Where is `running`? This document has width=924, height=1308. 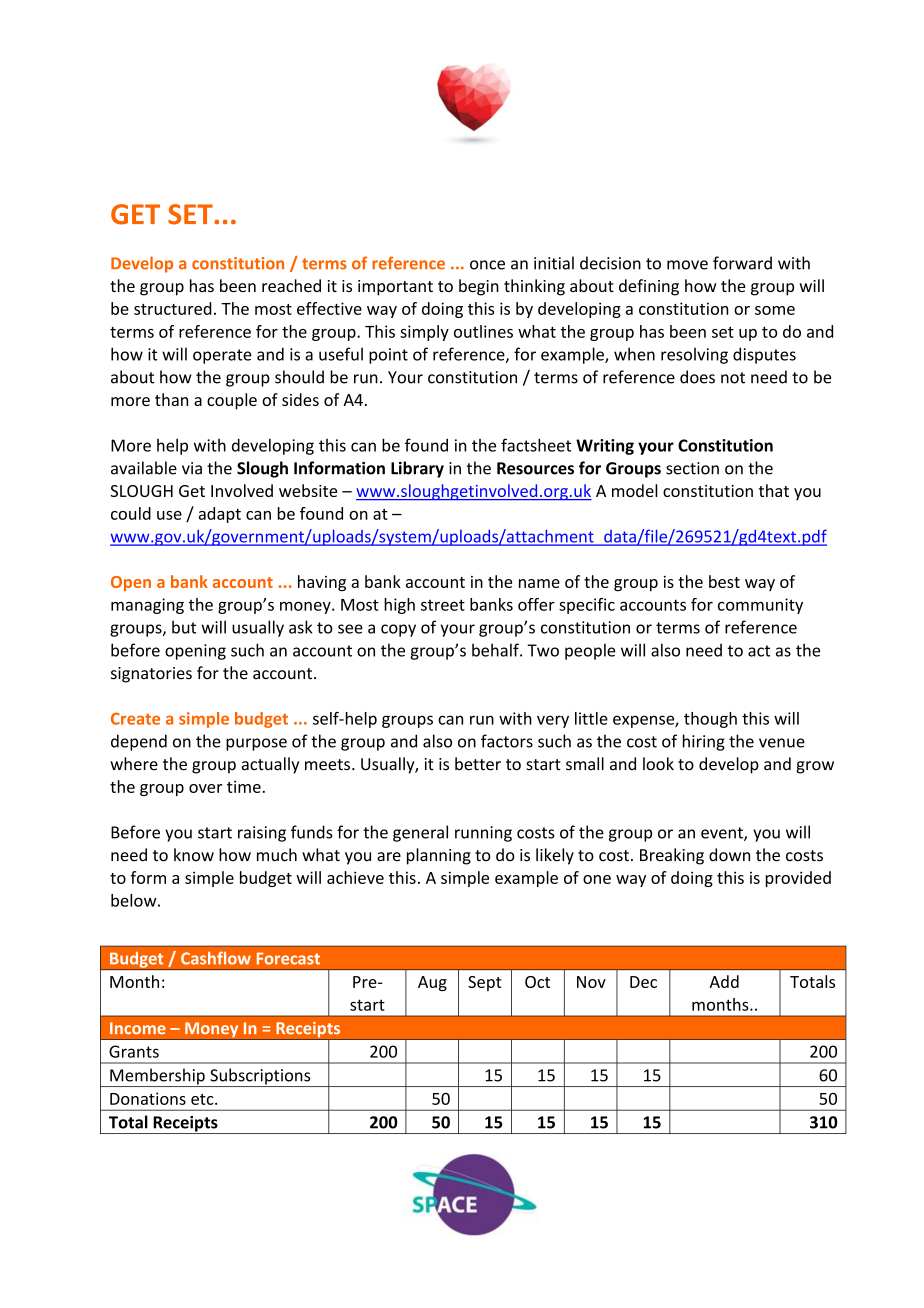 running is located at coordinates (483, 834).
